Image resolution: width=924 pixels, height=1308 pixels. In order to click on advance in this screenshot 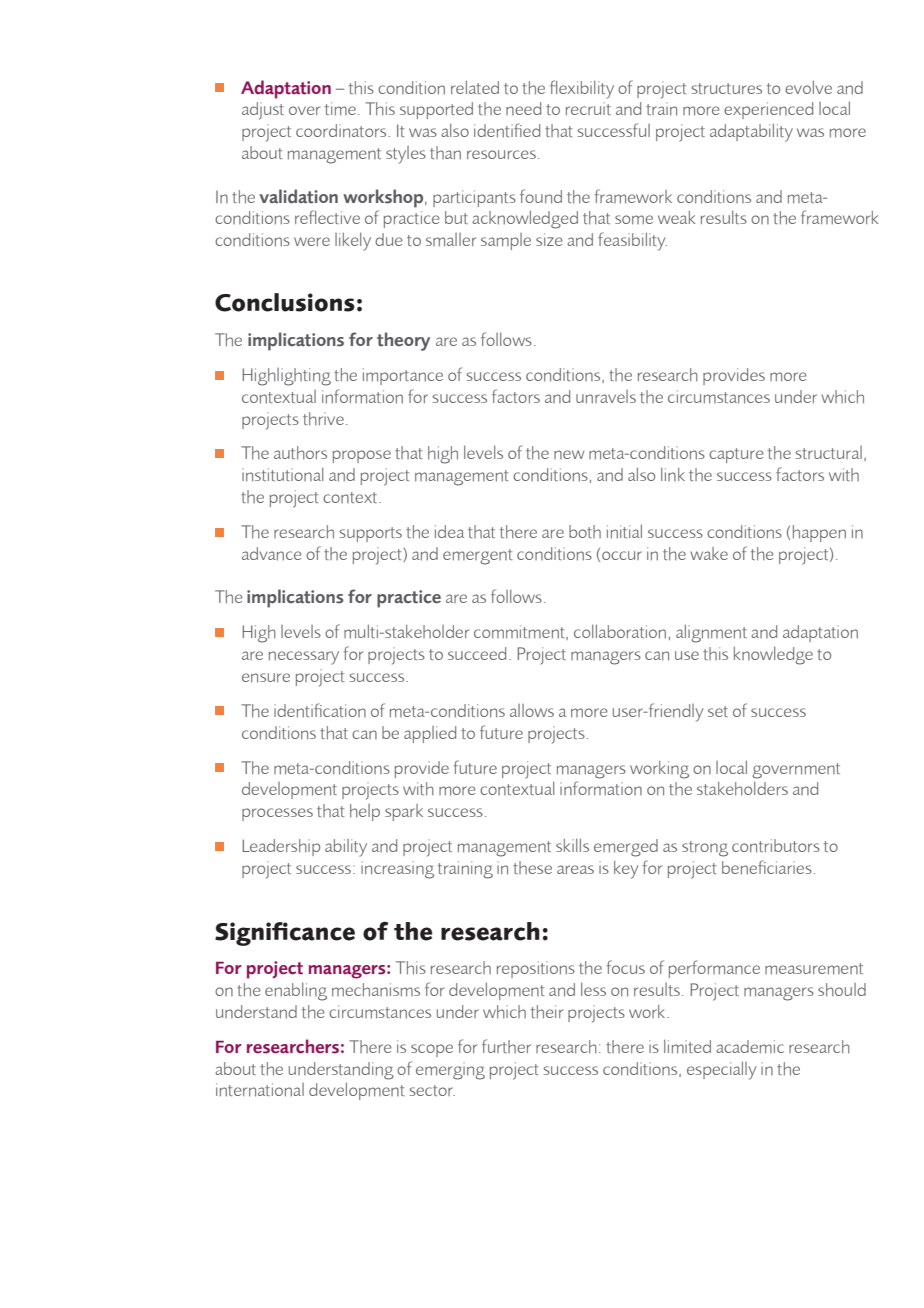, I will do `click(272, 554)`.
